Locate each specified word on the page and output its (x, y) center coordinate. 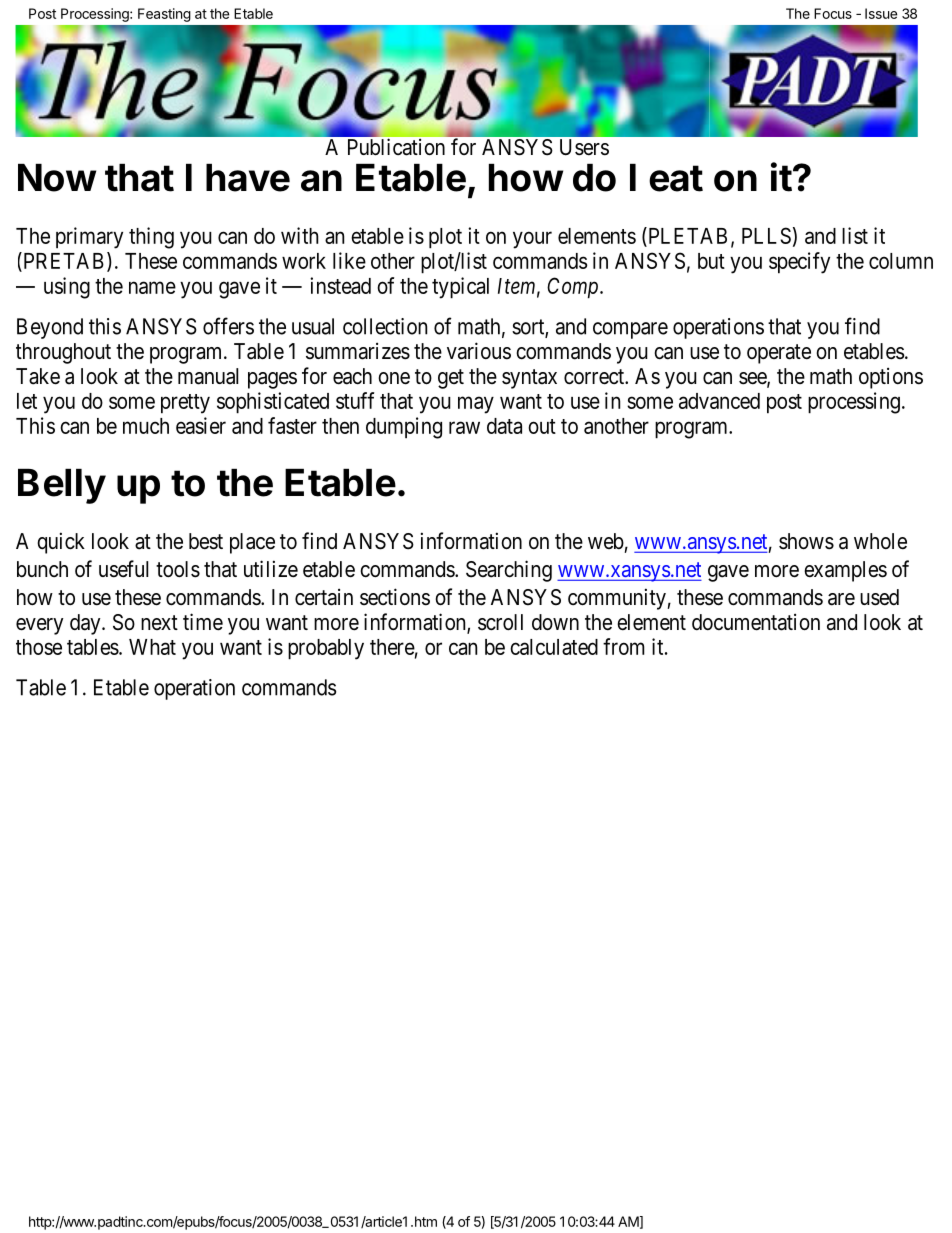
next (159, 622)
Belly (62, 486)
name (152, 287)
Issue (881, 13)
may (476, 405)
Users (584, 147)
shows (806, 541)
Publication (396, 147)
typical (460, 288)
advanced (719, 401)
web (606, 541)
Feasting (164, 15)
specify (799, 263)
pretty (185, 404)
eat (676, 178)
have (248, 178)
